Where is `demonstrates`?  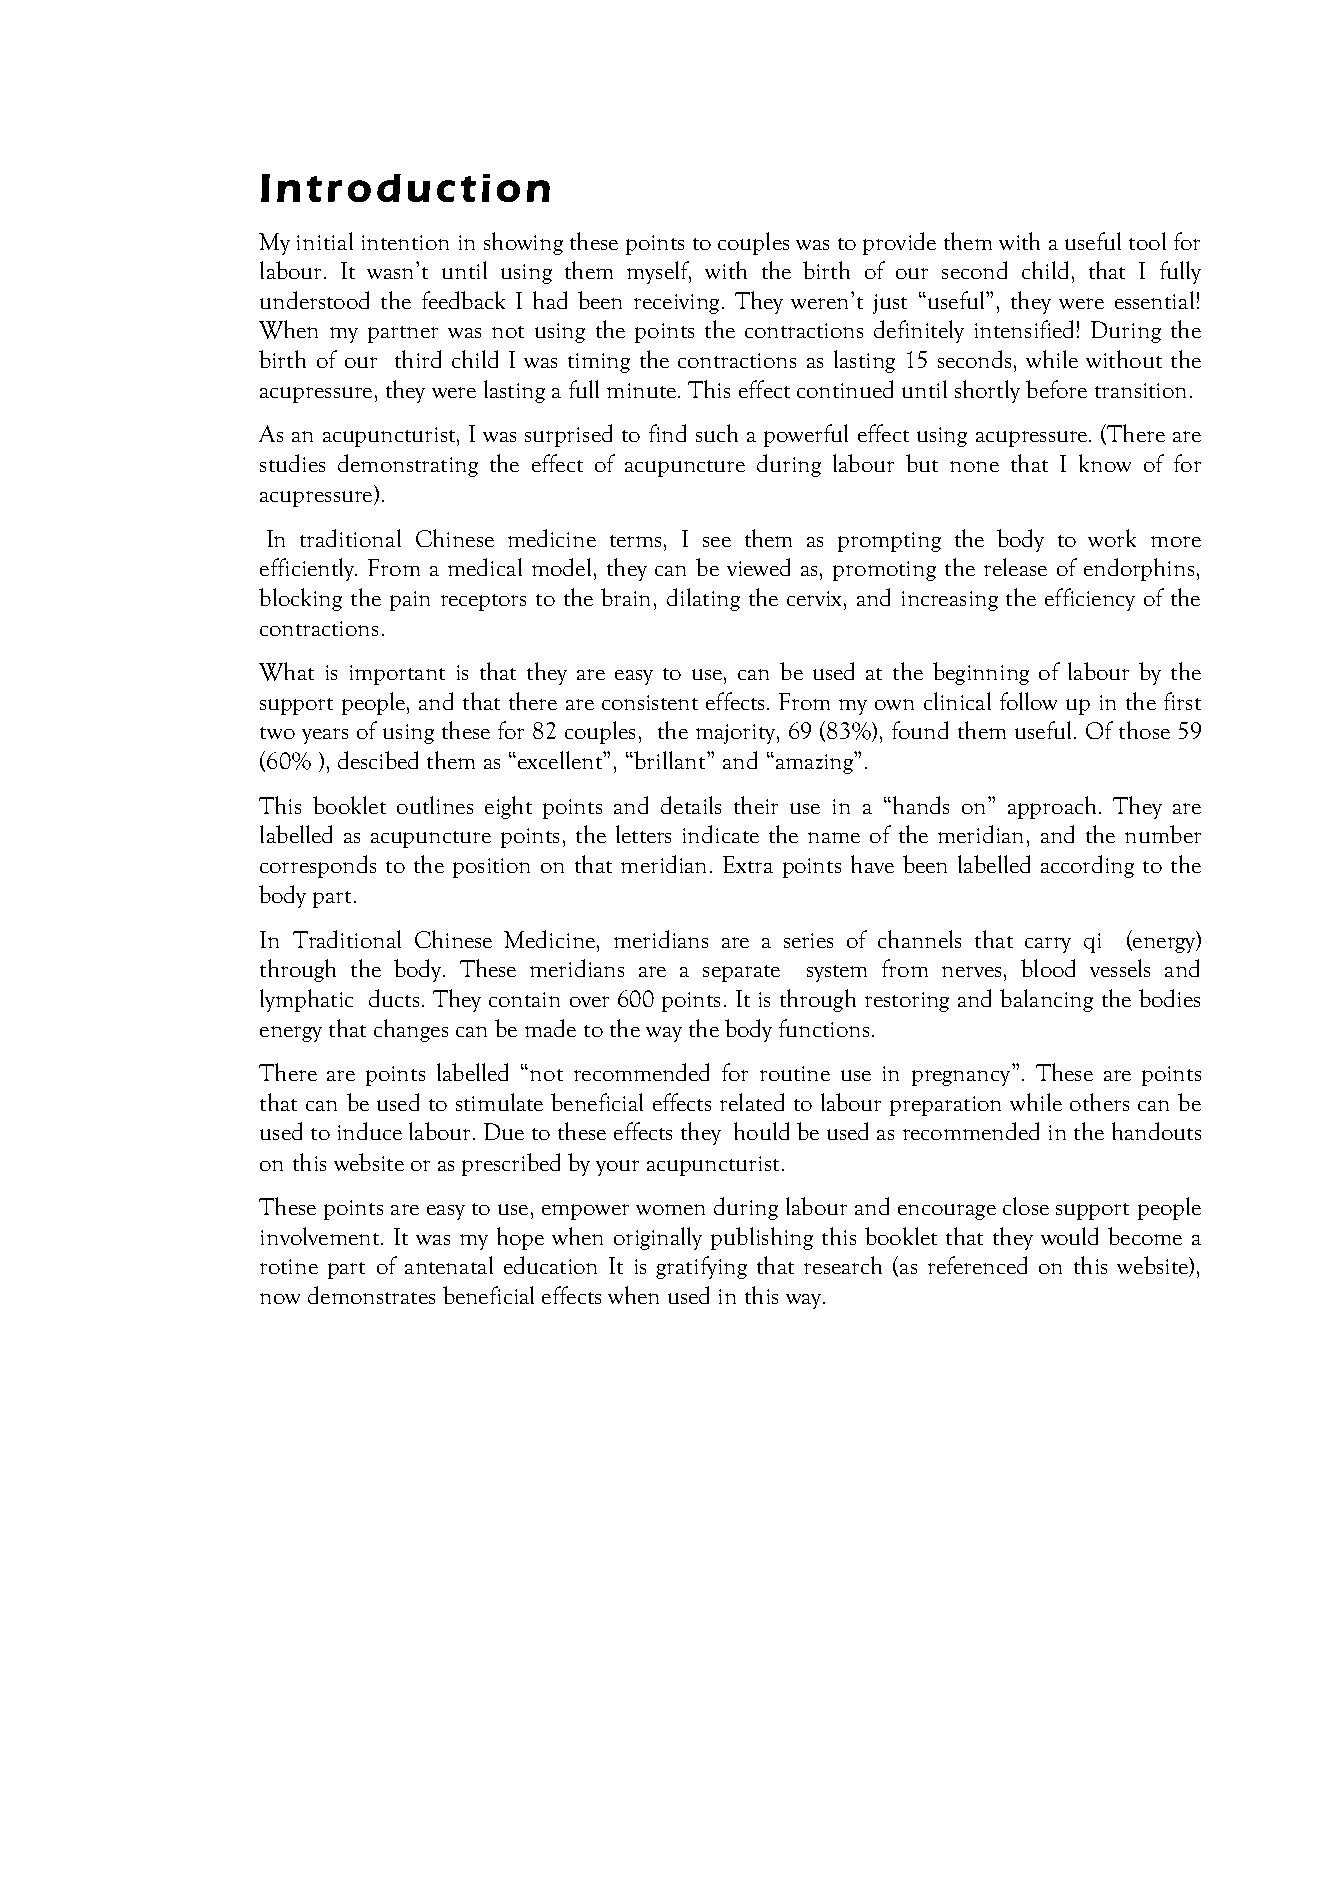 demonstrates is located at coordinates (371, 1295).
